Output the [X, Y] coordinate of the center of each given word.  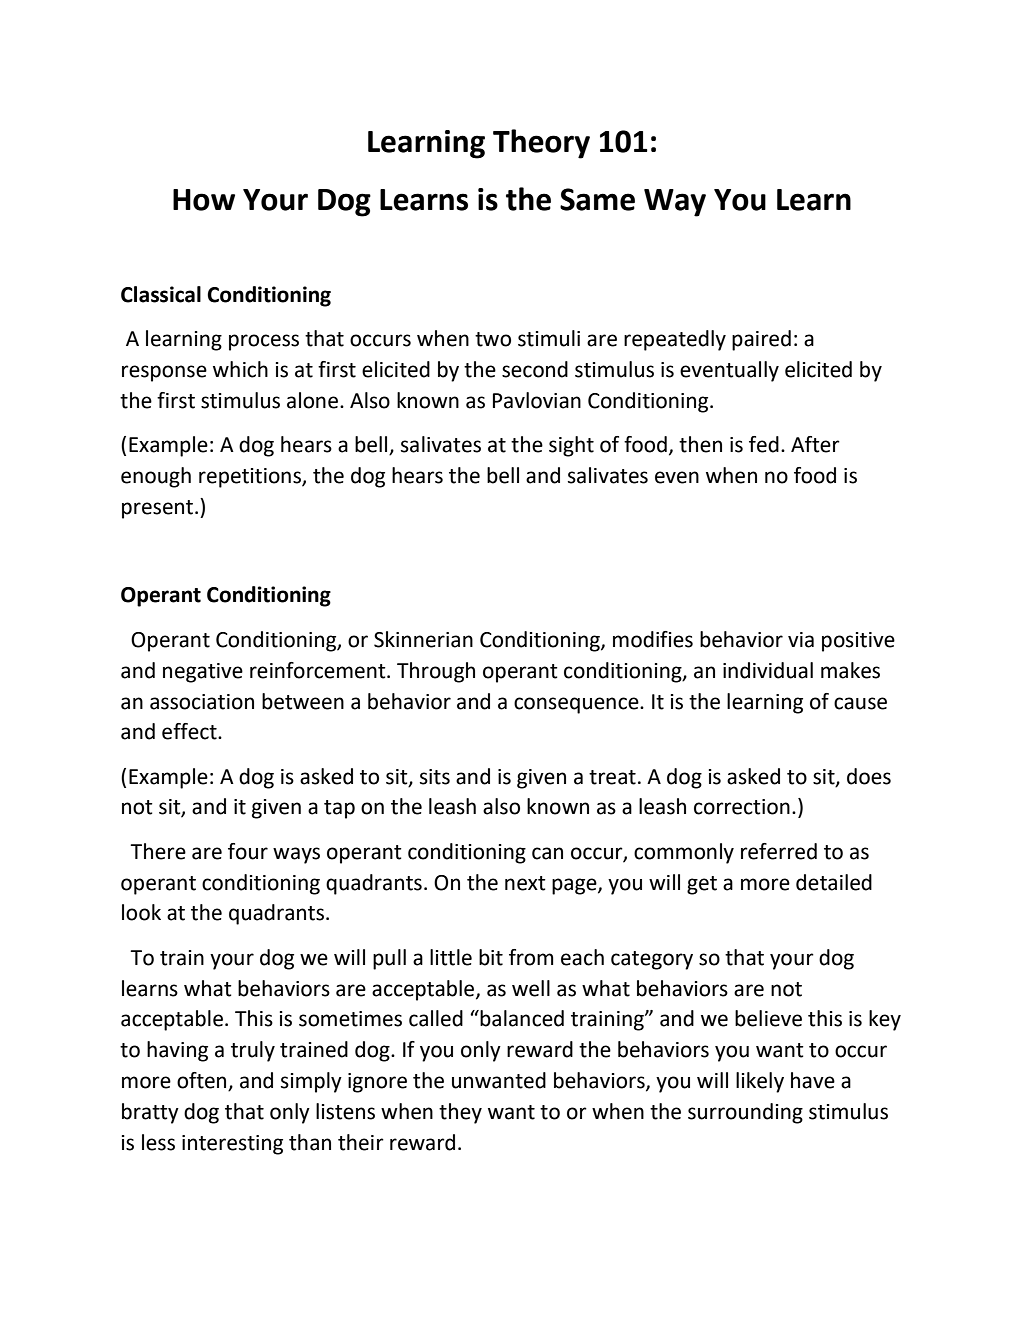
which [240, 369]
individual [768, 670]
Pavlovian [537, 400]
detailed [834, 882]
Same [597, 199]
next [525, 883]
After [815, 444]
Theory [541, 144]
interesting [232, 1145]
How [204, 200]
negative [203, 673]
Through [436, 672]
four [248, 851]
